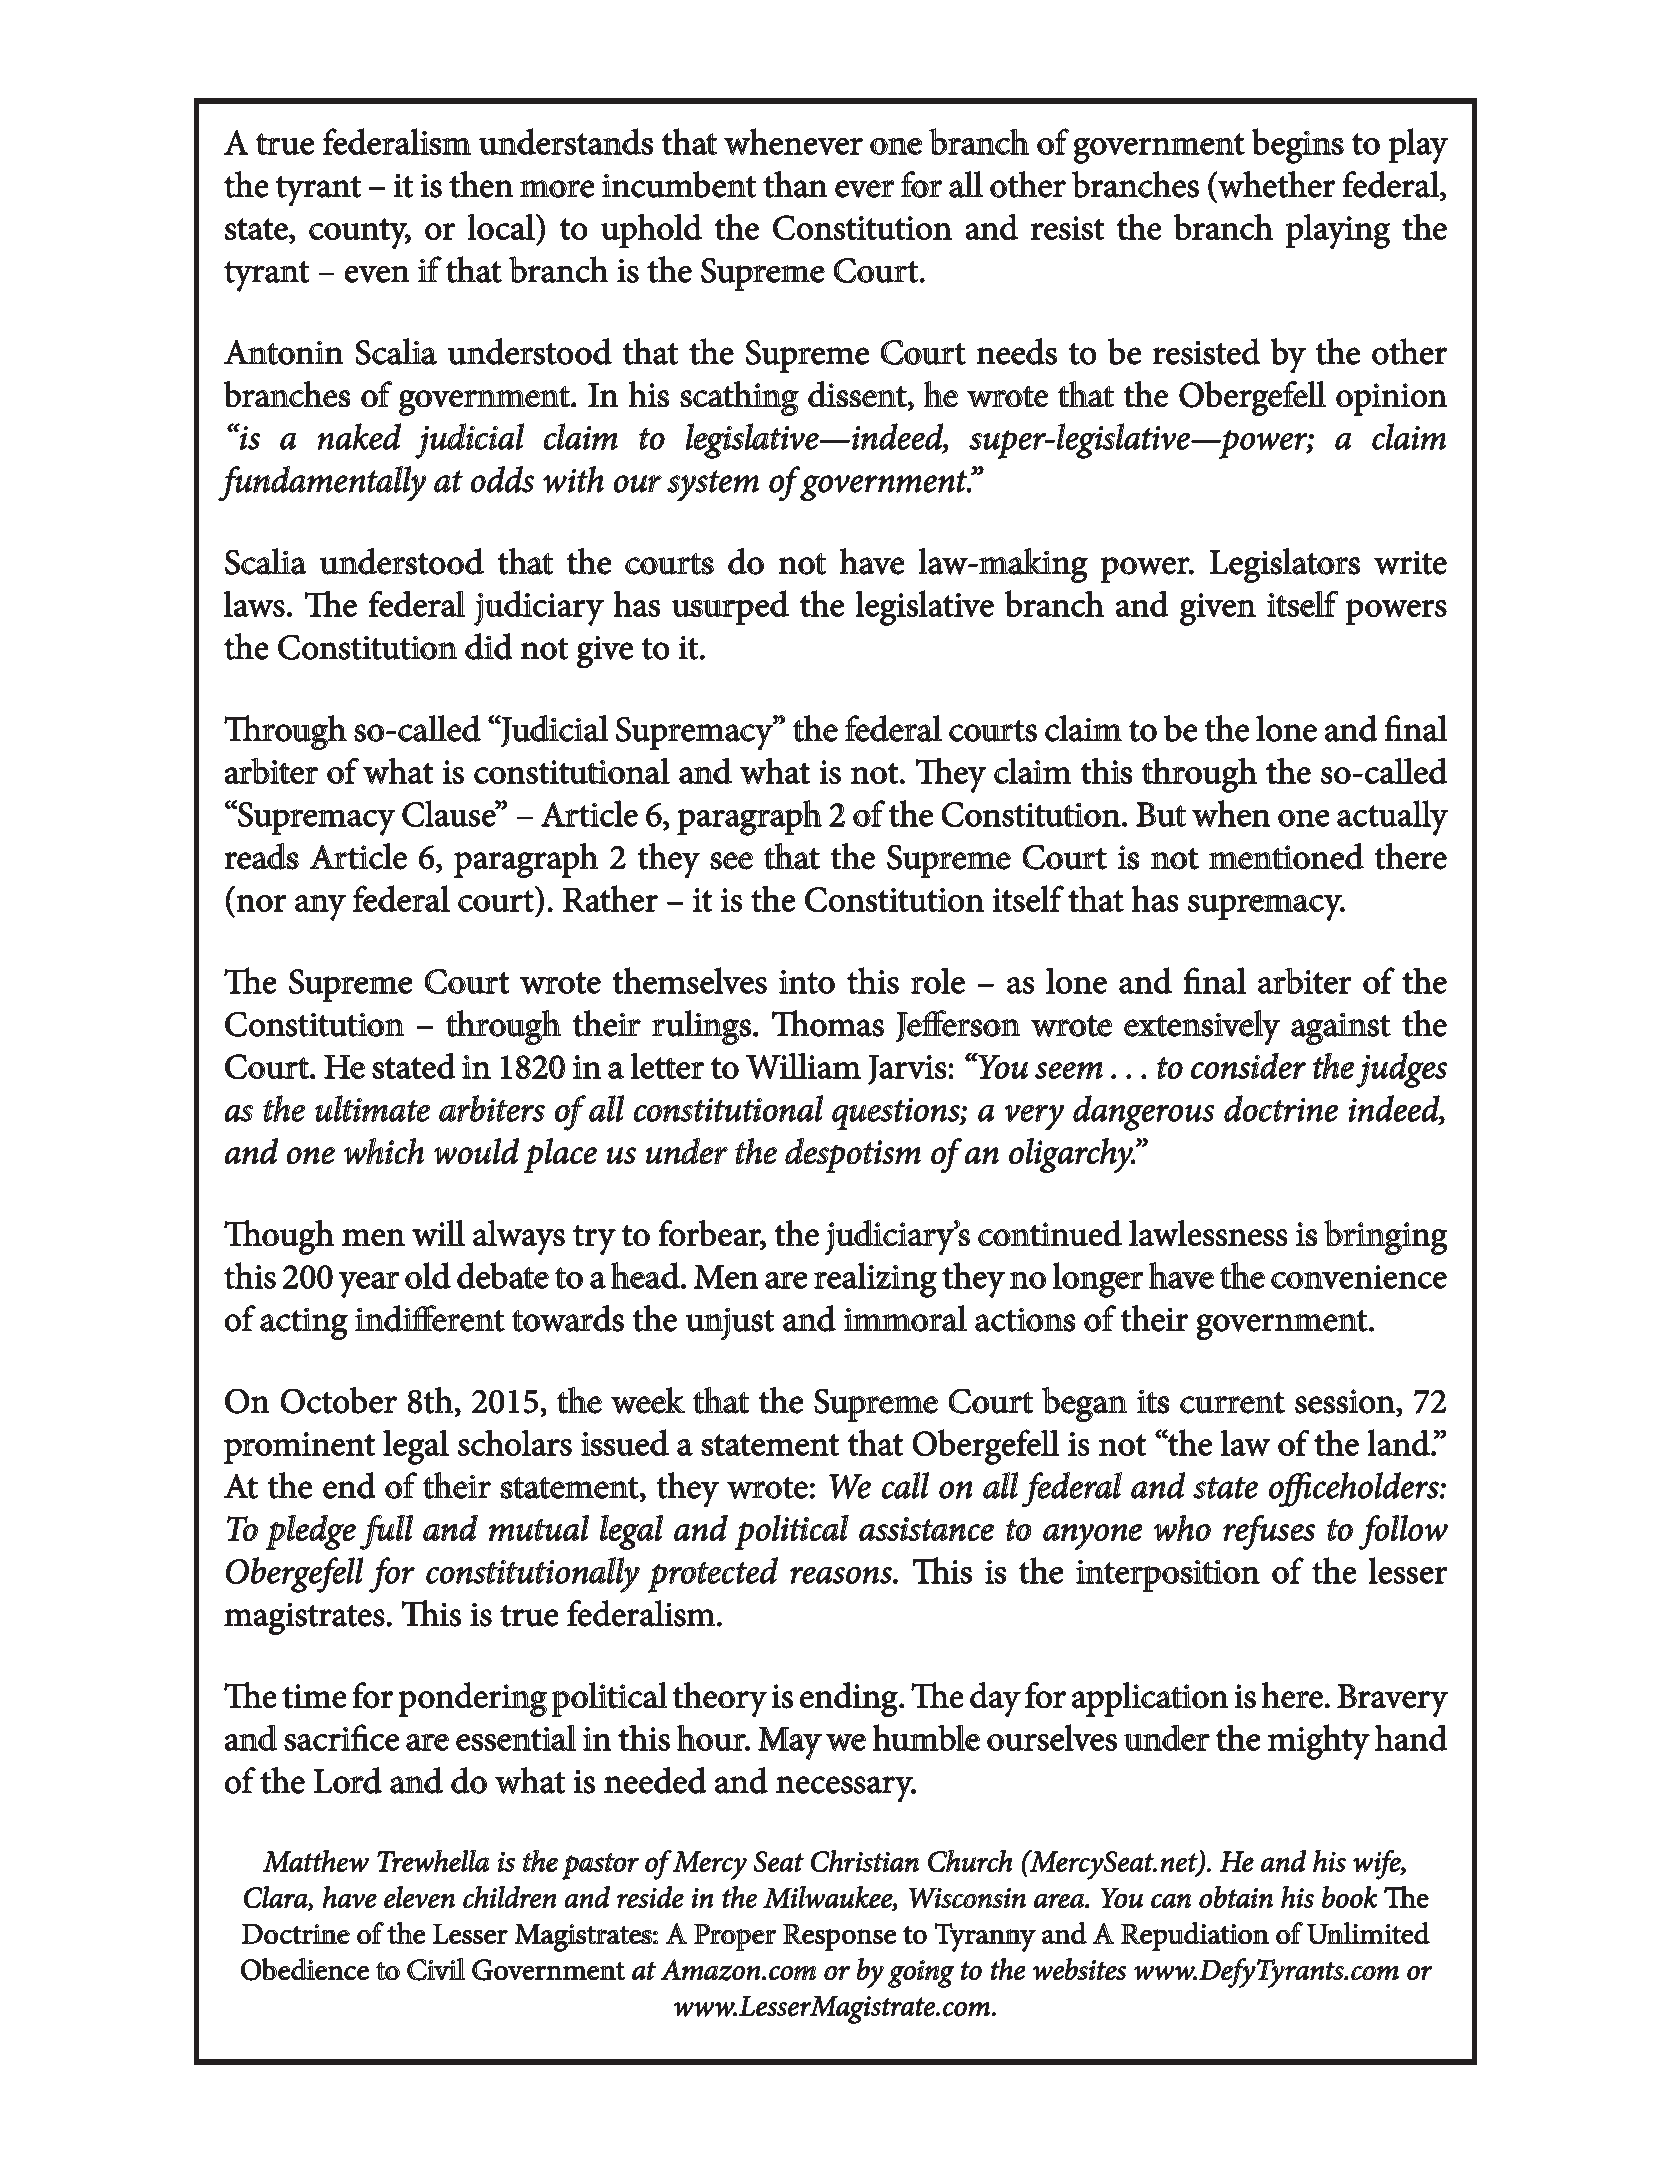 The height and width of the document is (2163, 1671). Describe the element at coordinates (730, 607) in the document. I see `usurped` at that location.
